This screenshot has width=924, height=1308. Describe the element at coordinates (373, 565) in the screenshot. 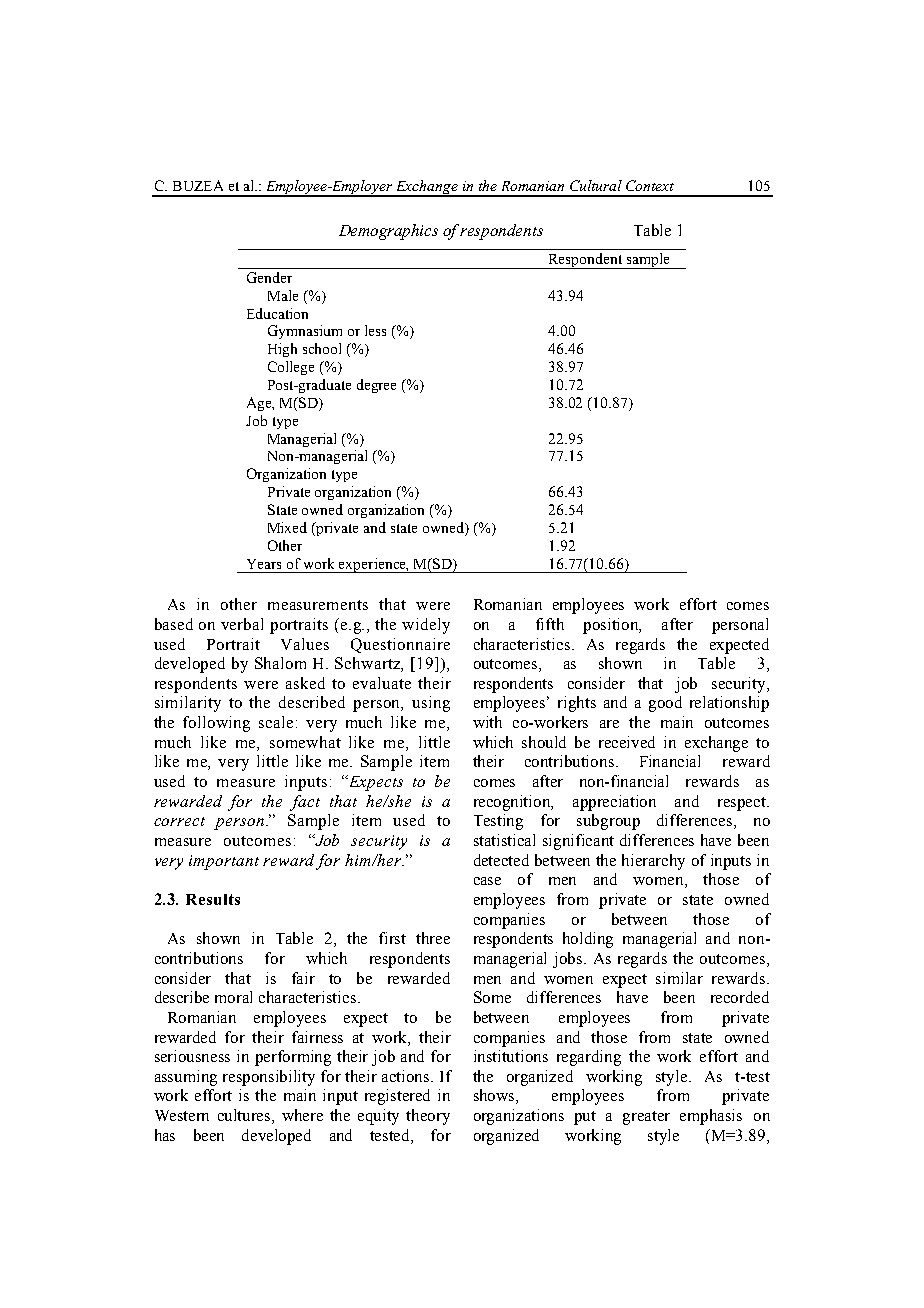

I see `experience` at that location.
